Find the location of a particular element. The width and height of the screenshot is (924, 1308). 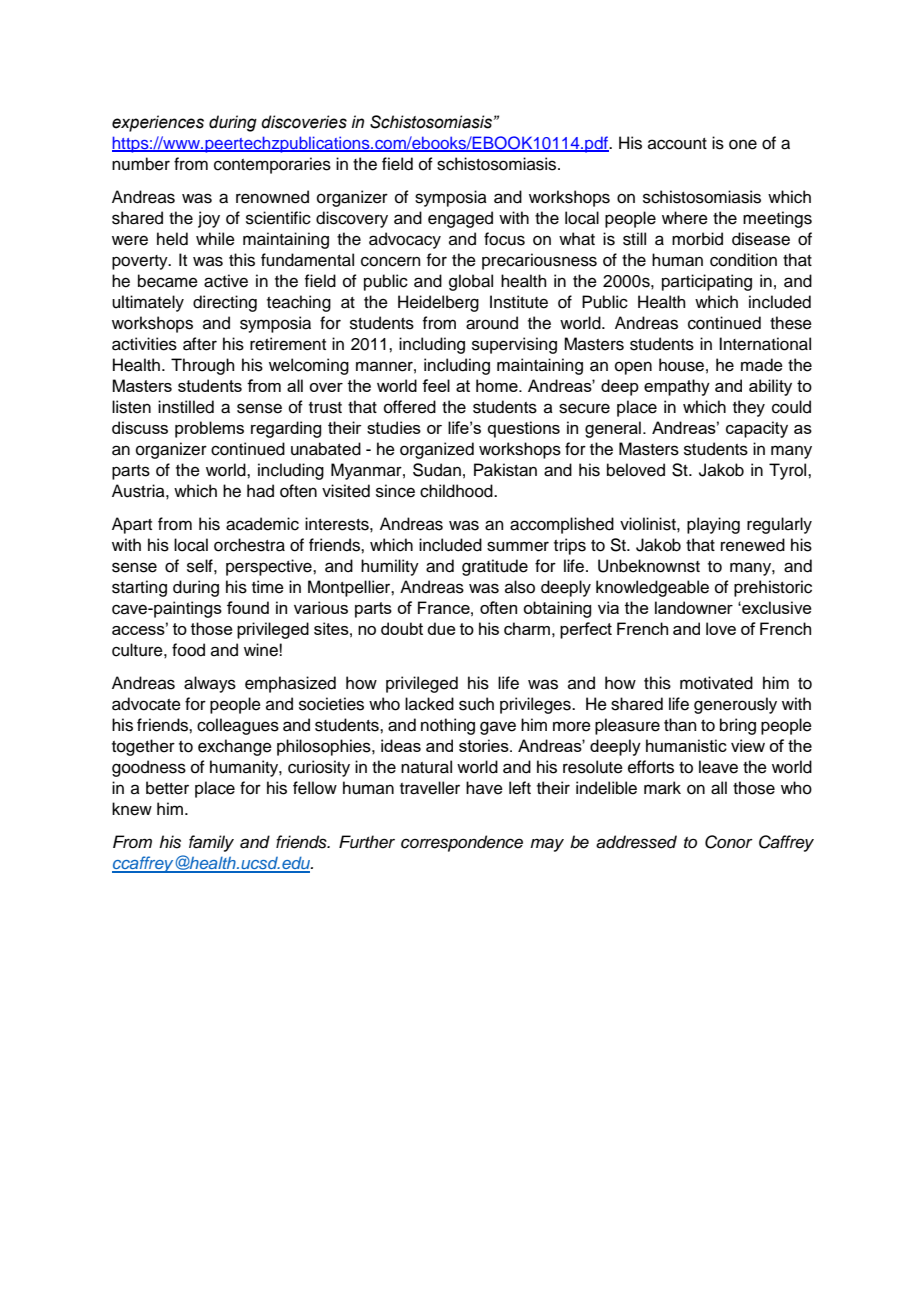

experiences is located at coordinates (158, 123).
